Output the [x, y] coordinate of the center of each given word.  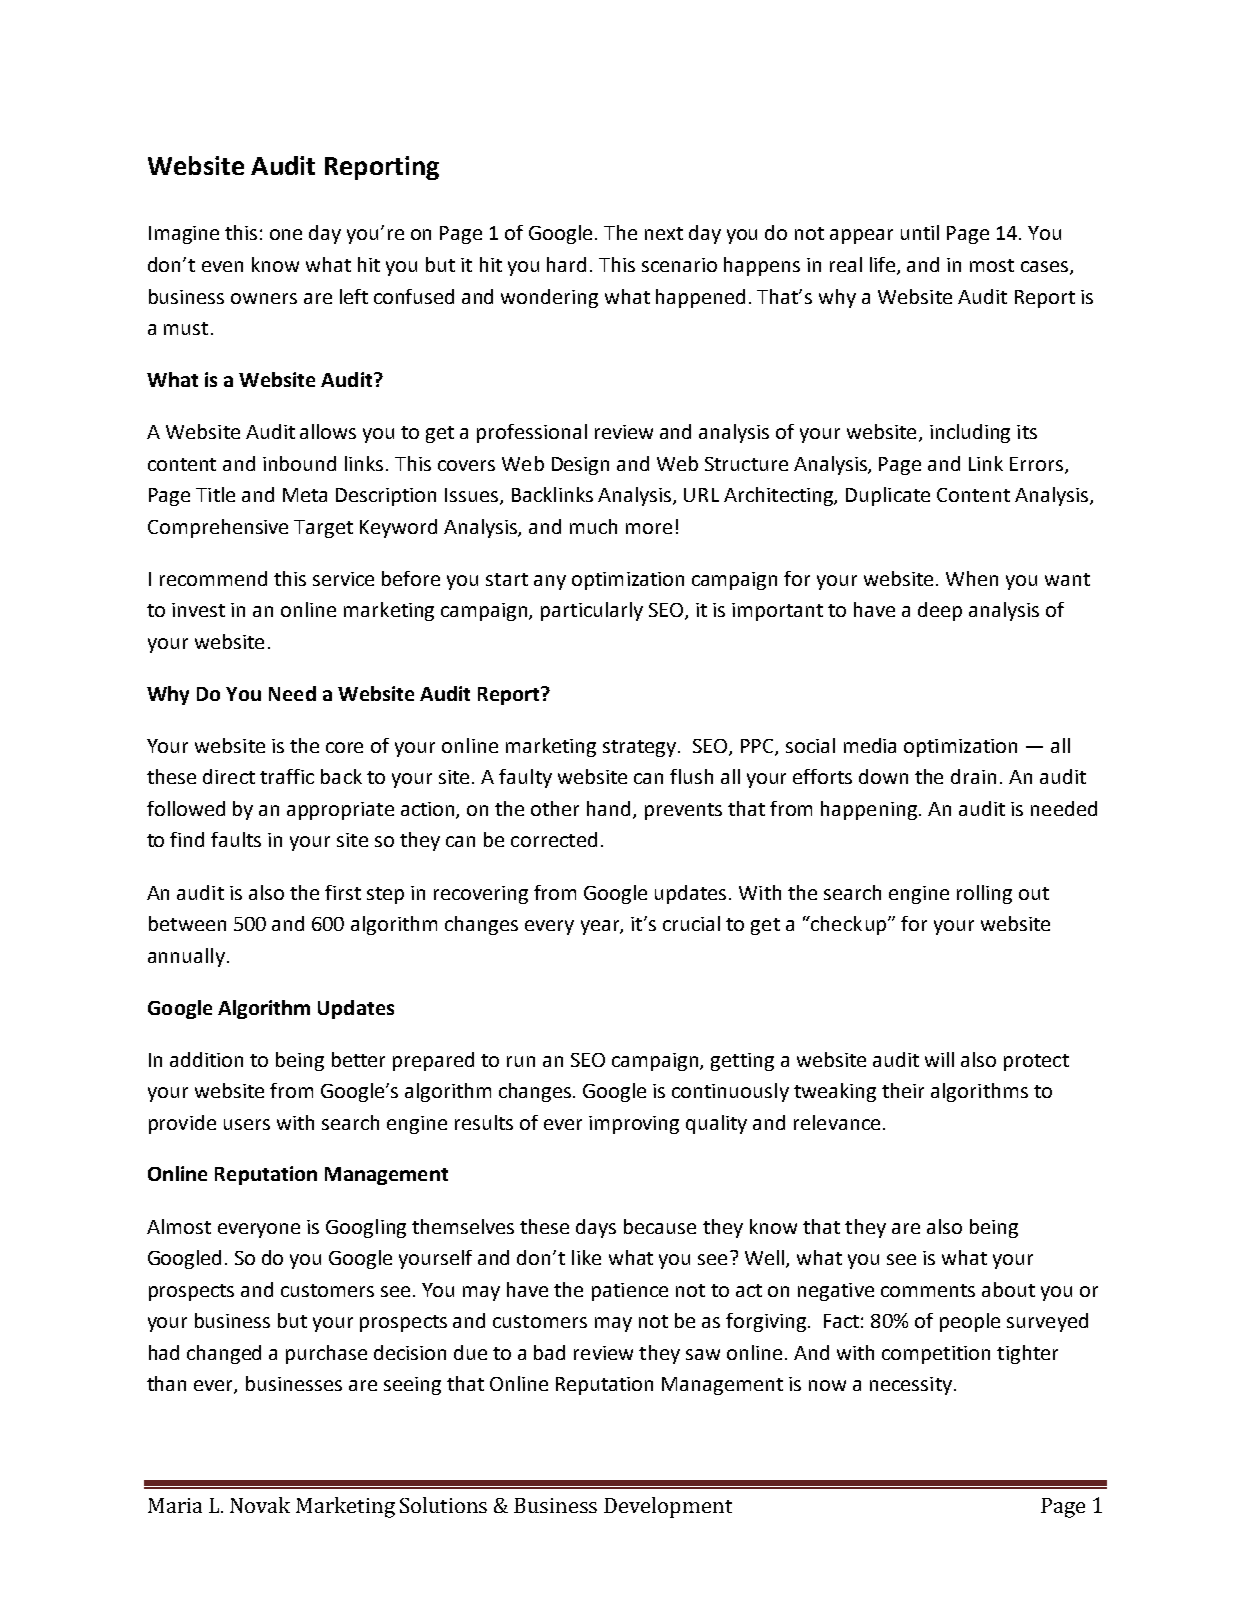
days [596, 1228]
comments [928, 1290]
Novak [260, 1505]
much [593, 526]
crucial [691, 923]
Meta [305, 495]
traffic [287, 776]
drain [973, 776]
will [939, 1059]
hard [566, 264]
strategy [641, 748]
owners [264, 298]
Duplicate [888, 496]
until [920, 232]
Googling [366, 1228]
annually [186, 957]
